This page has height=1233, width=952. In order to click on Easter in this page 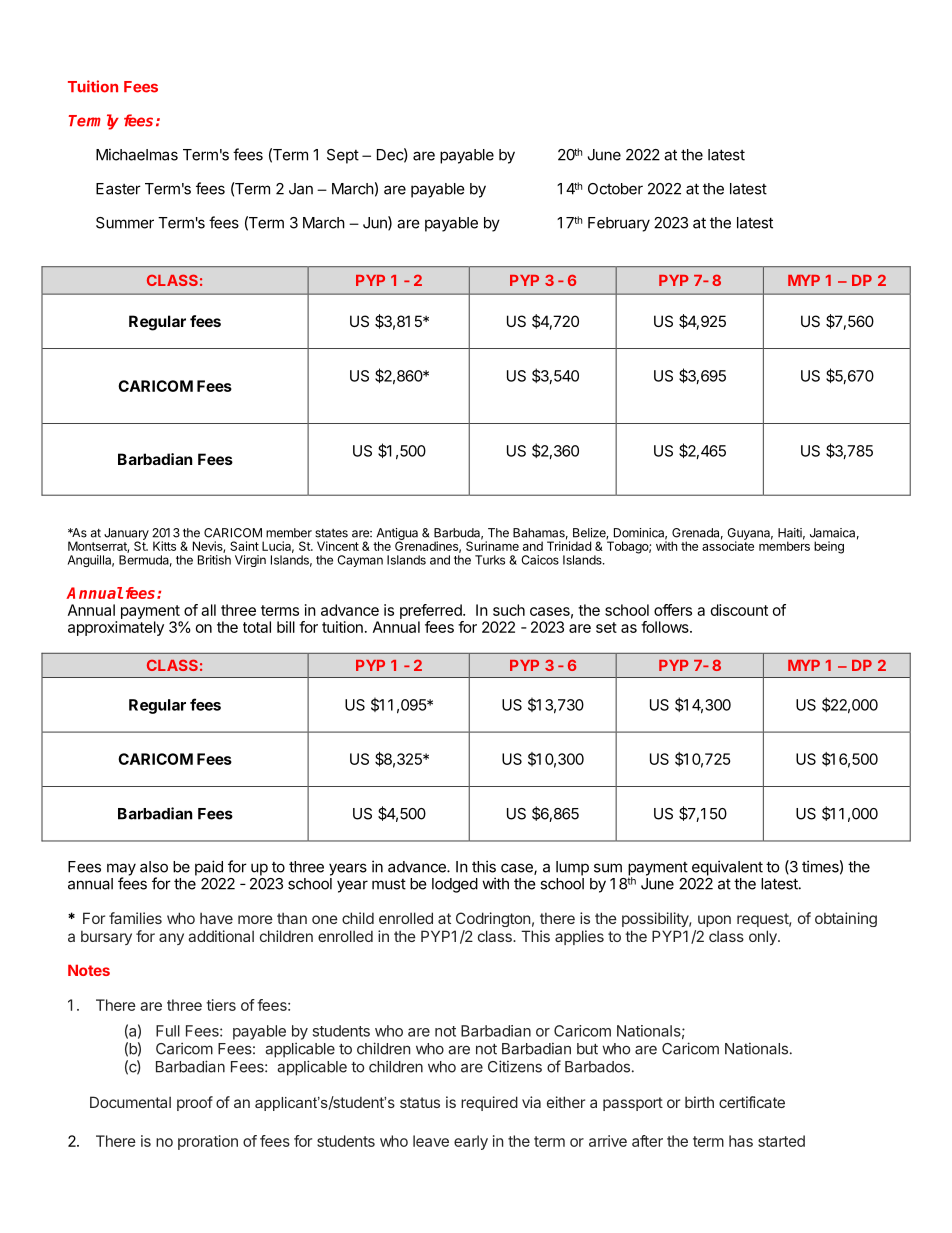, I will do `click(118, 189)`.
